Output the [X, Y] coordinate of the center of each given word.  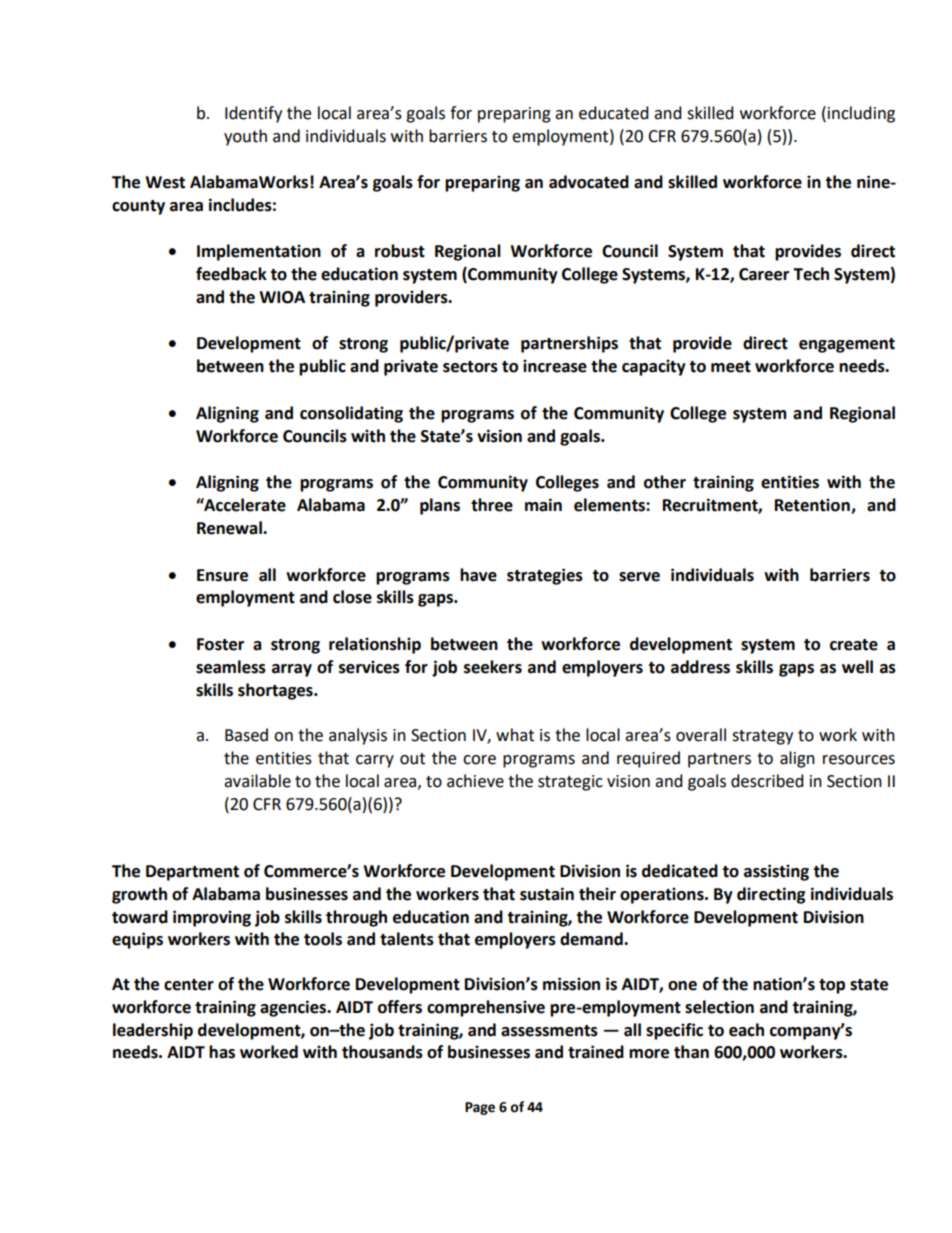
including [861, 114]
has [222, 1052]
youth [245, 137]
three [492, 505]
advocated [589, 182]
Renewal [230, 528]
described [767, 781]
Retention [813, 506]
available [257, 781]
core [479, 760]
